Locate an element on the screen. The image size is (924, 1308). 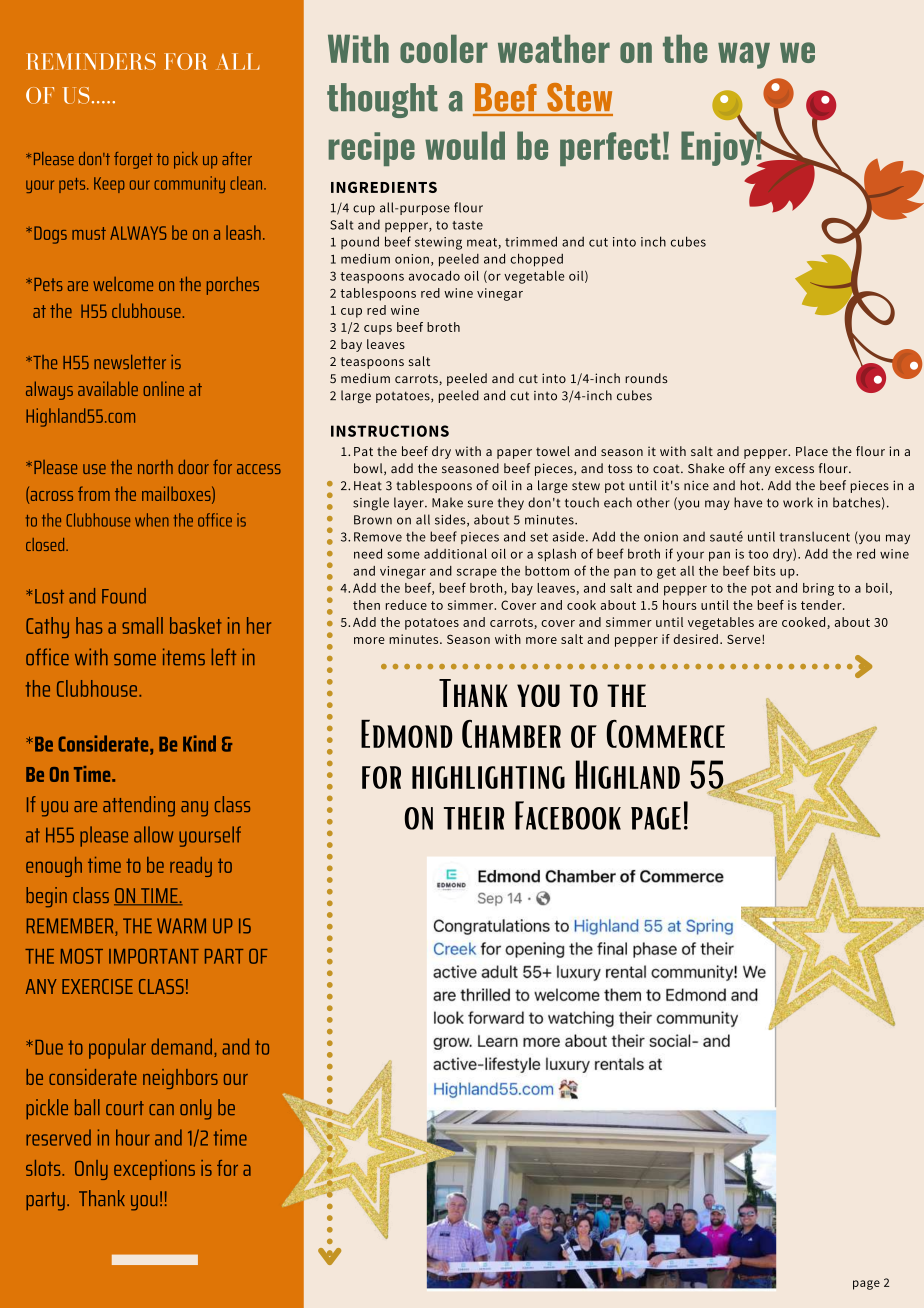
neighbors is located at coordinates (180, 1079).
